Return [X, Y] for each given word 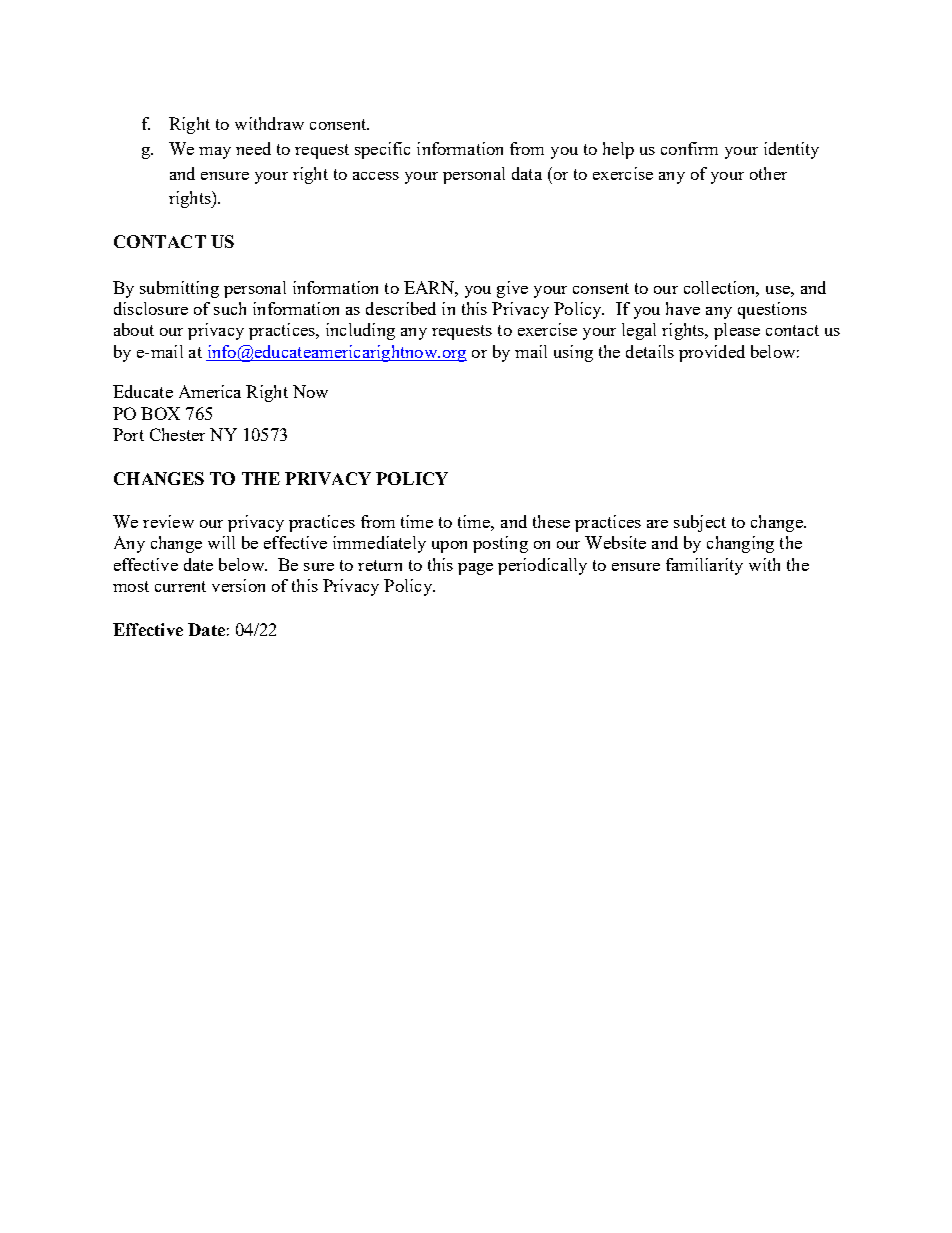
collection [721, 288]
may [215, 153]
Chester [177, 434]
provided [712, 353]
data [527, 173]
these [551, 521]
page [475, 569]
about [134, 329]
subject [700, 523]
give [512, 289]
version [238, 585]
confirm [689, 148]
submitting [179, 289]
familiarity [704, 566]
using [573, 353]
